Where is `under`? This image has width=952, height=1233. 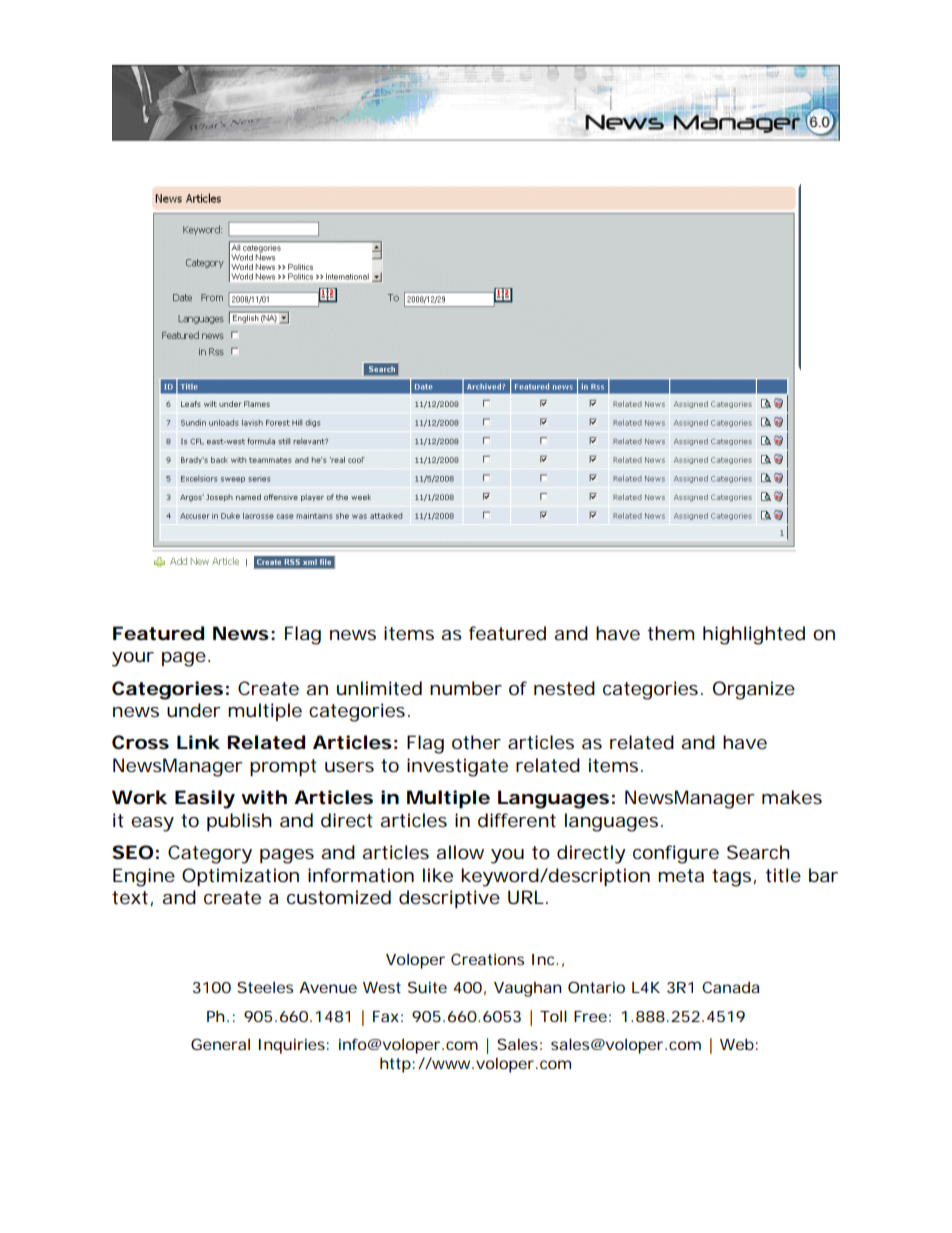
under is located at coordinates (194, 710).
